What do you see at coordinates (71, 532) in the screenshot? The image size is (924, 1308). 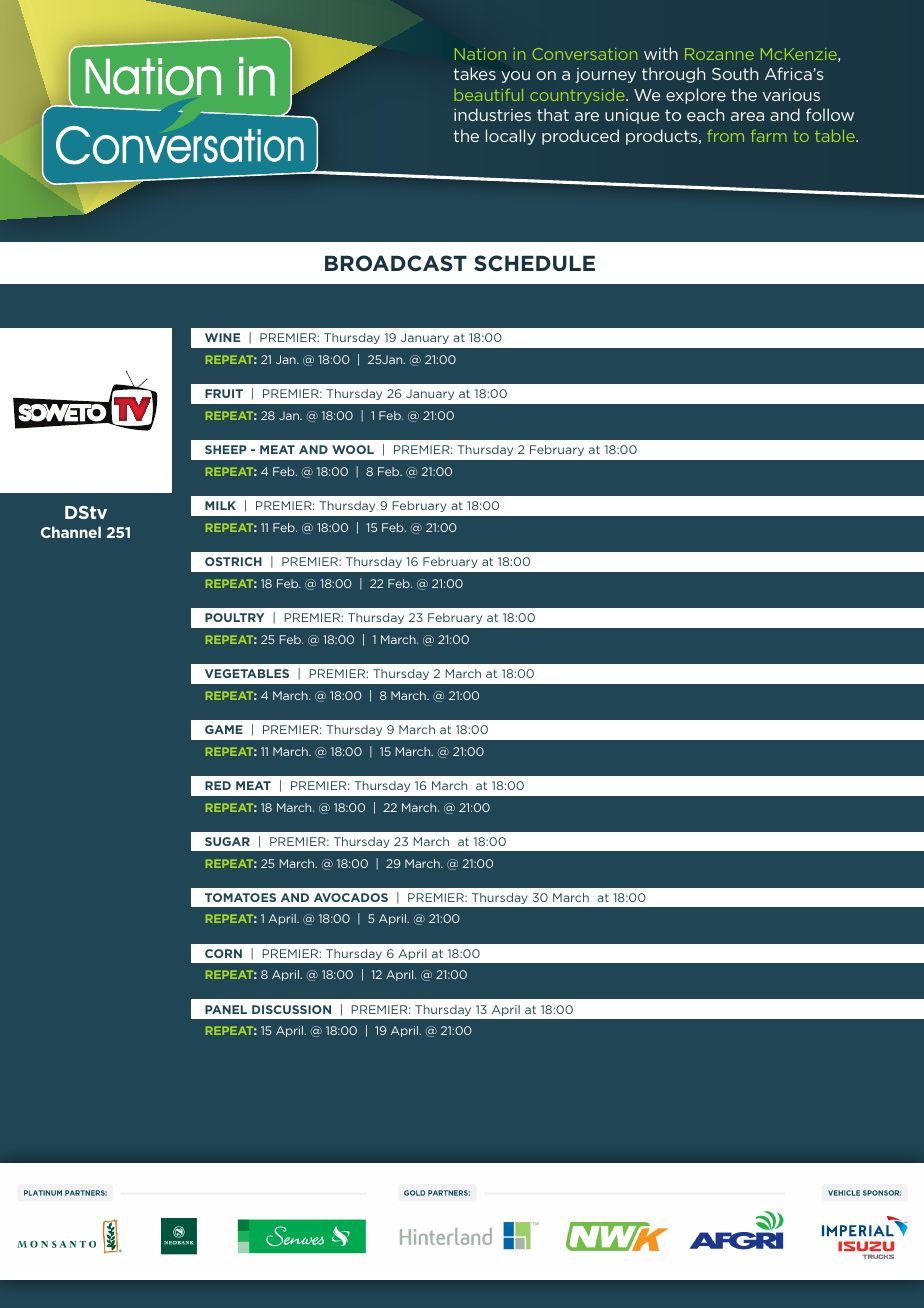 I see `Channel` at bounding box center [71, 532].
